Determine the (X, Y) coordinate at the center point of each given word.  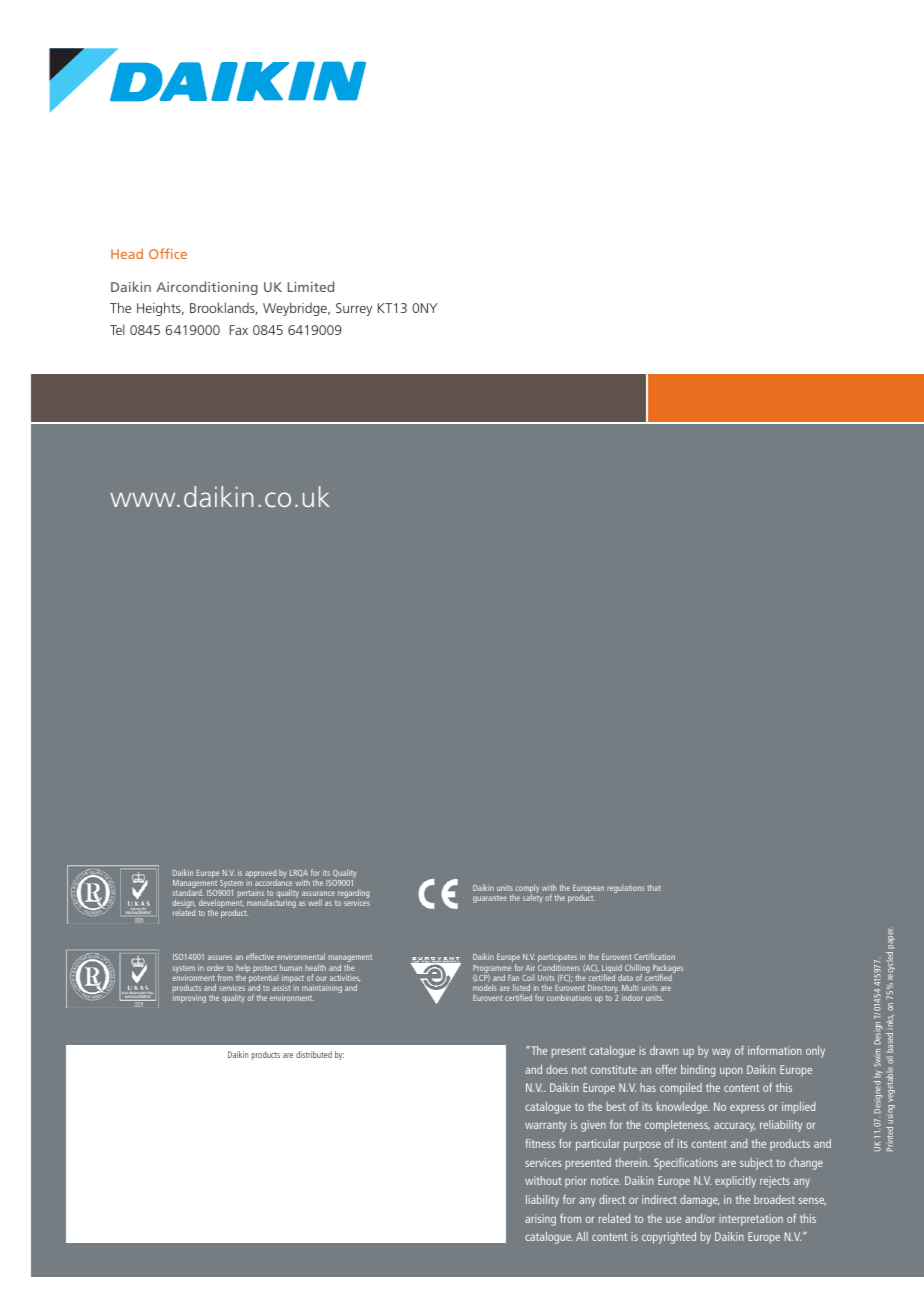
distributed (314, 1054)
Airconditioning (207, 288)
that (654, 887)
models (485, 987)
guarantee (490, 899)
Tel (117, 329)
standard (188, 891)
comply (527, 890)
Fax (239, 330)
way (721, 1053)
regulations (626, 889)
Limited (311, 286)
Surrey (354, 309)
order (215, 968)
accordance (273, 881)
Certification (654, 956)
